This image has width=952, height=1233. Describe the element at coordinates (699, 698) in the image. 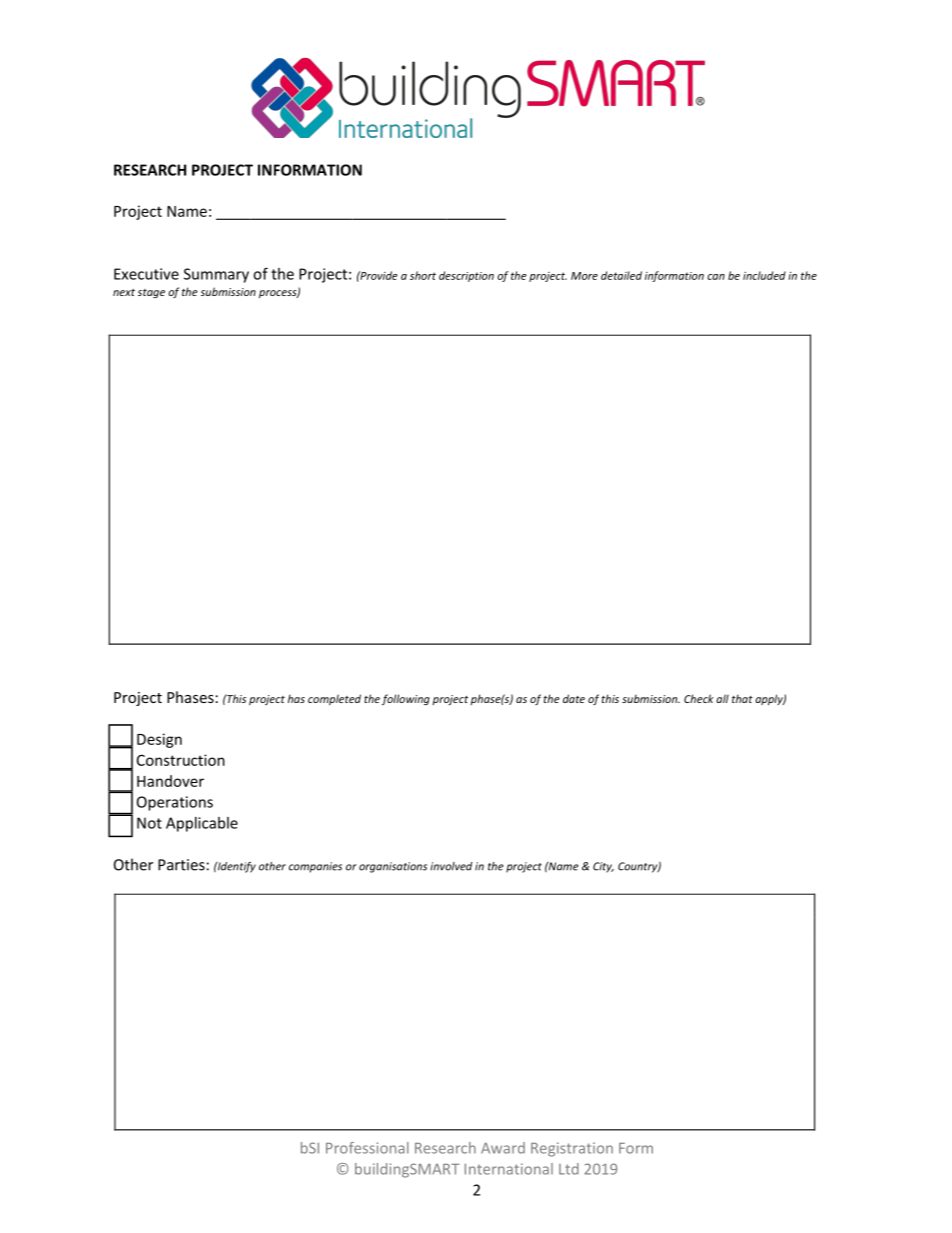

I see `Check` at that location.
